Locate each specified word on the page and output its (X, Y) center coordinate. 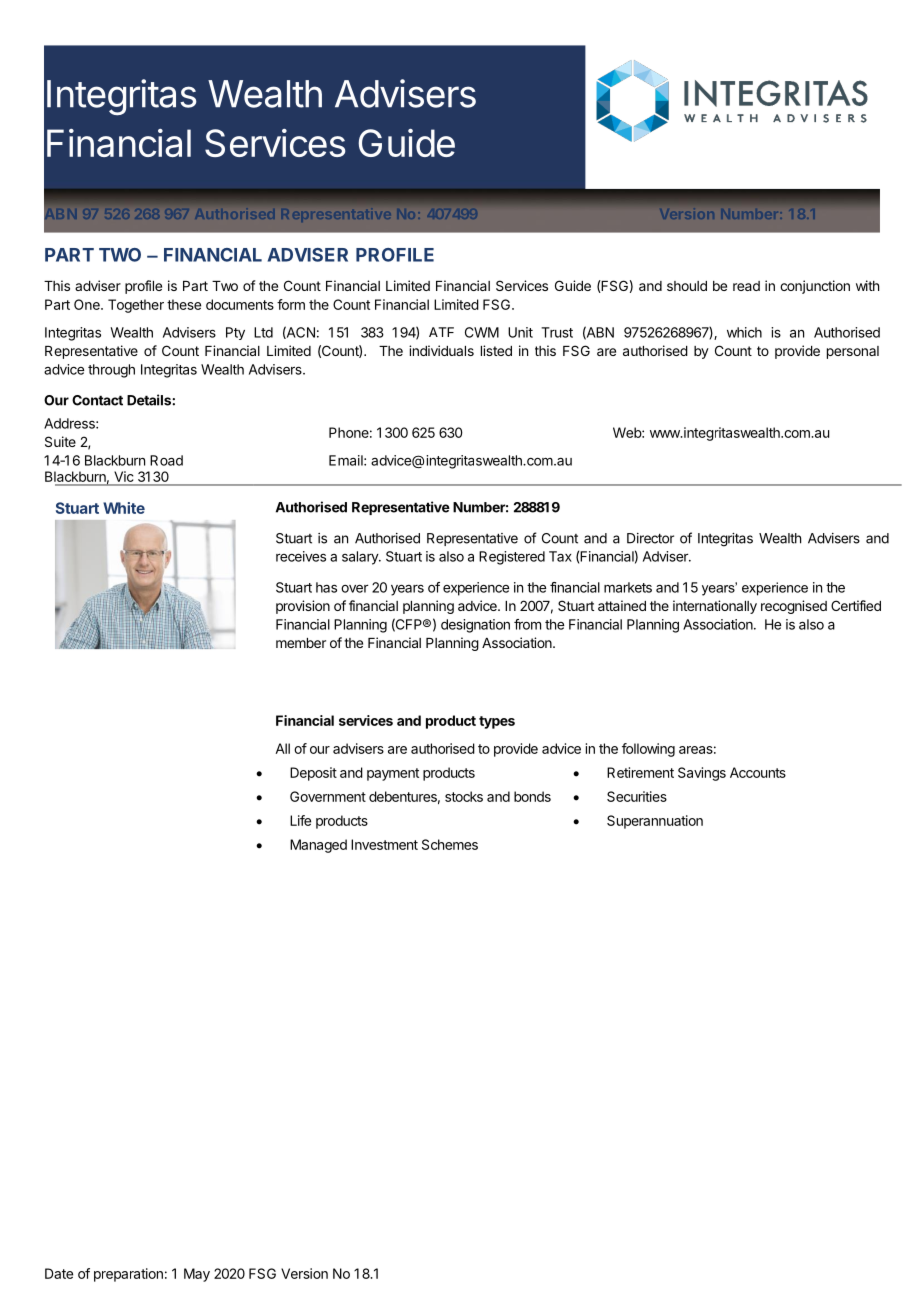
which (744, 332)
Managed (318, 846)
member (301, 643)
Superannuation (655, 822)
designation (475, 626)
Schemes (450, 844)
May (197, 1275)
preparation (128, 1275)
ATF (441, 332)
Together (136, 306)
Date (59, 1273)
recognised (794, 607)
